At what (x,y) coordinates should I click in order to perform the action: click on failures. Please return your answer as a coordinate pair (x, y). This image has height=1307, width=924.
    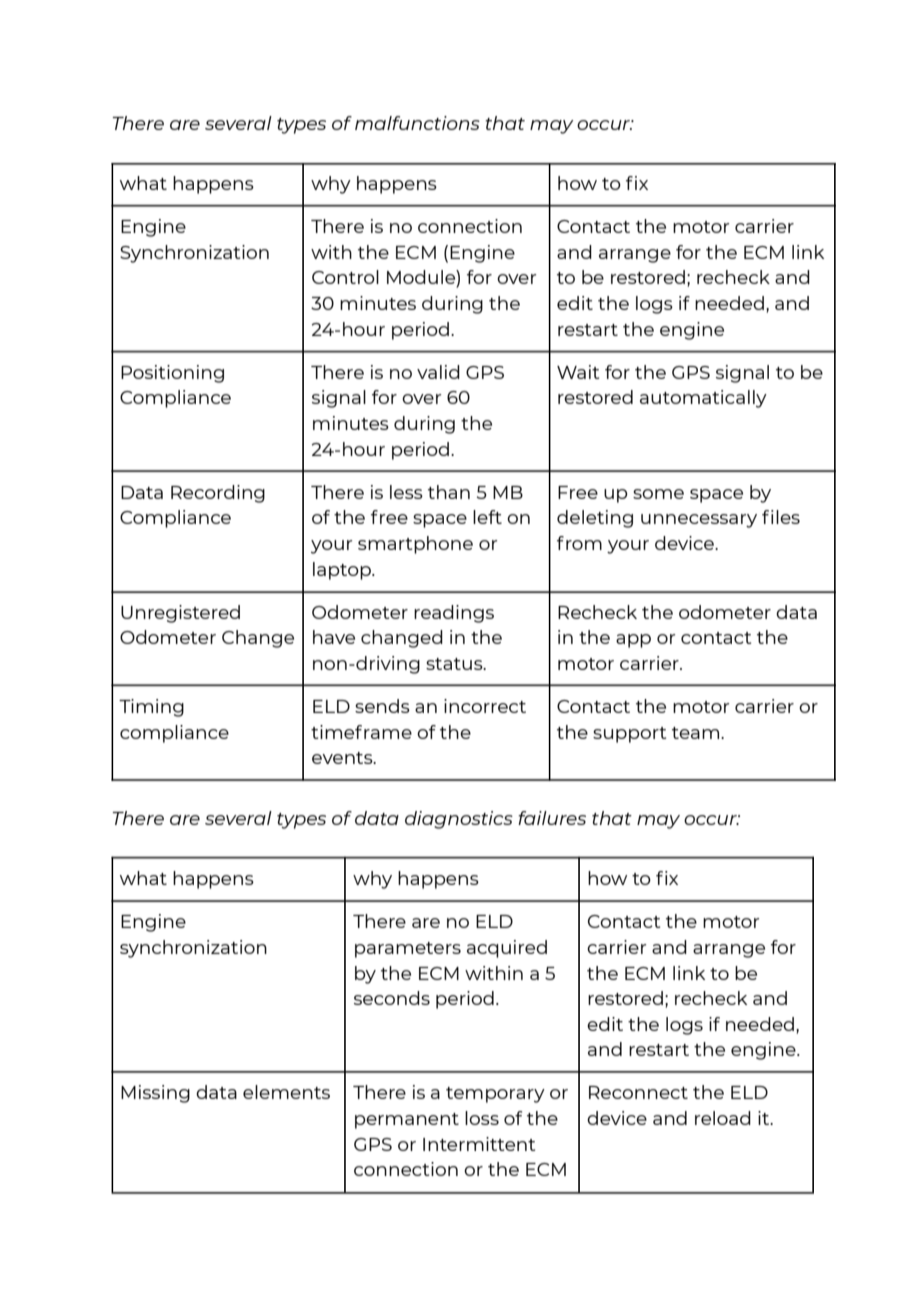
    Looking at the image, I should click on (552, 818).
